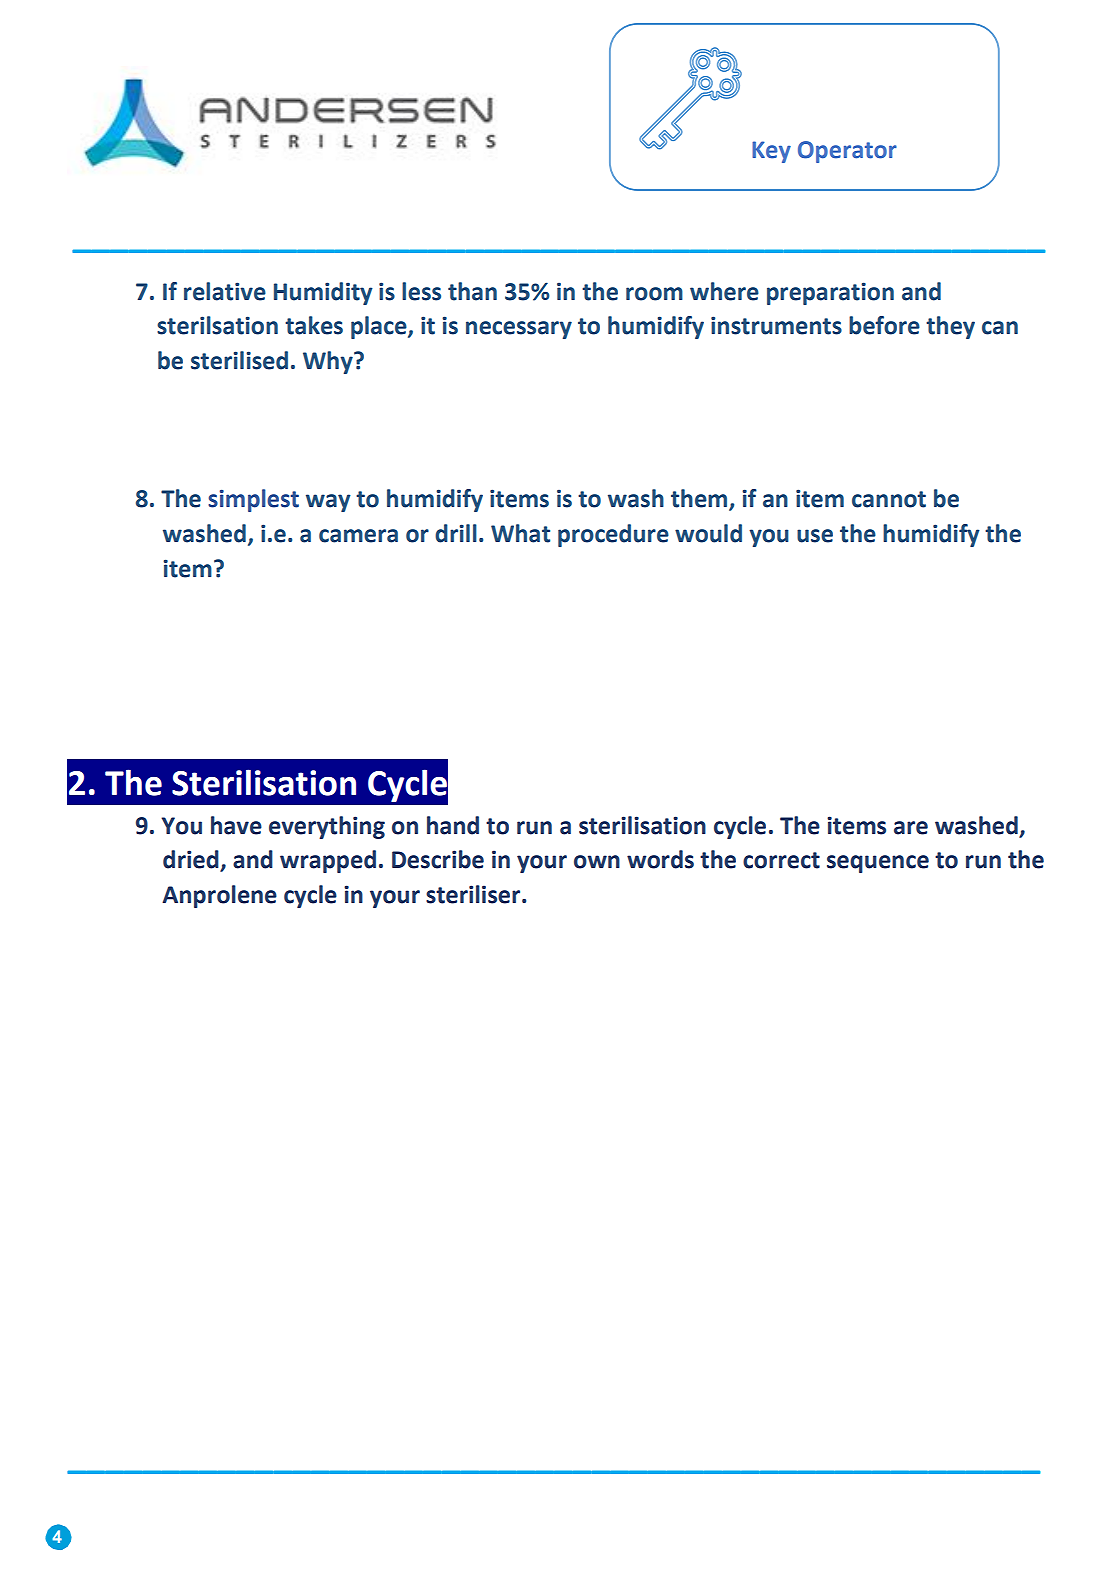 Image resolution: width=1118 pixels, height=1580 pixels. Describe the element at coordinates (889, 499) in the screenshot. I see `cannot` at that location.
